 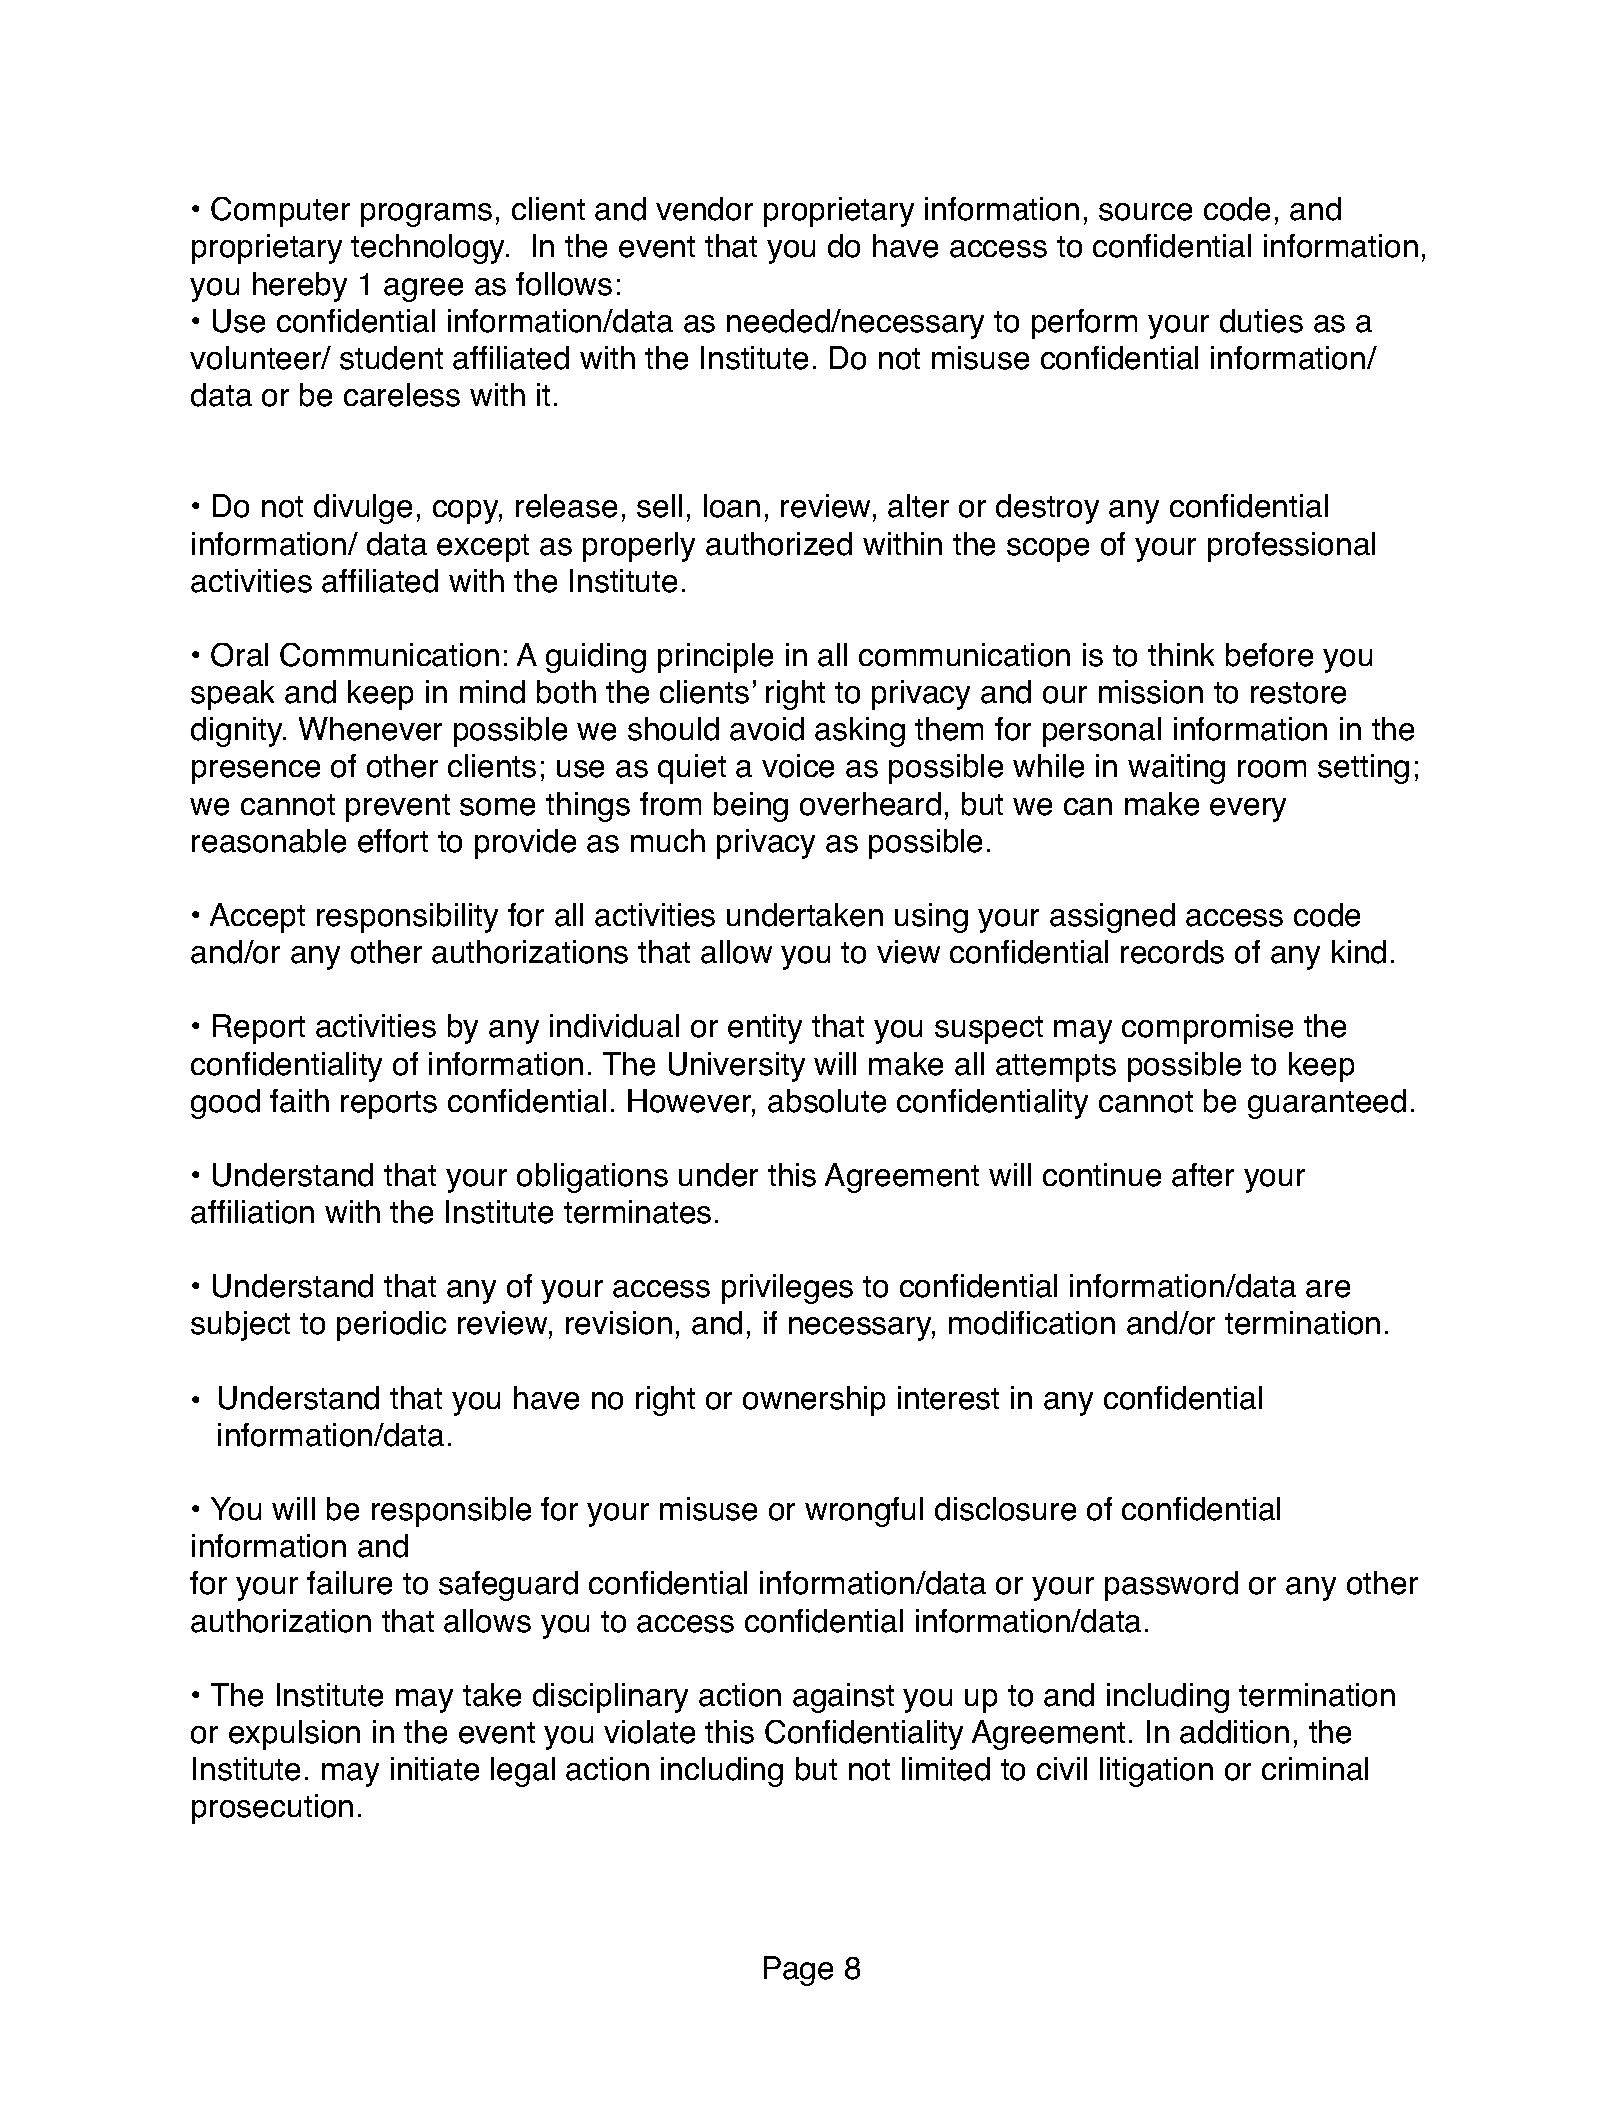 What do you see at coordinates (1203, 1175) in the page?
I see `after` at bounding box center [1203, 1175].
